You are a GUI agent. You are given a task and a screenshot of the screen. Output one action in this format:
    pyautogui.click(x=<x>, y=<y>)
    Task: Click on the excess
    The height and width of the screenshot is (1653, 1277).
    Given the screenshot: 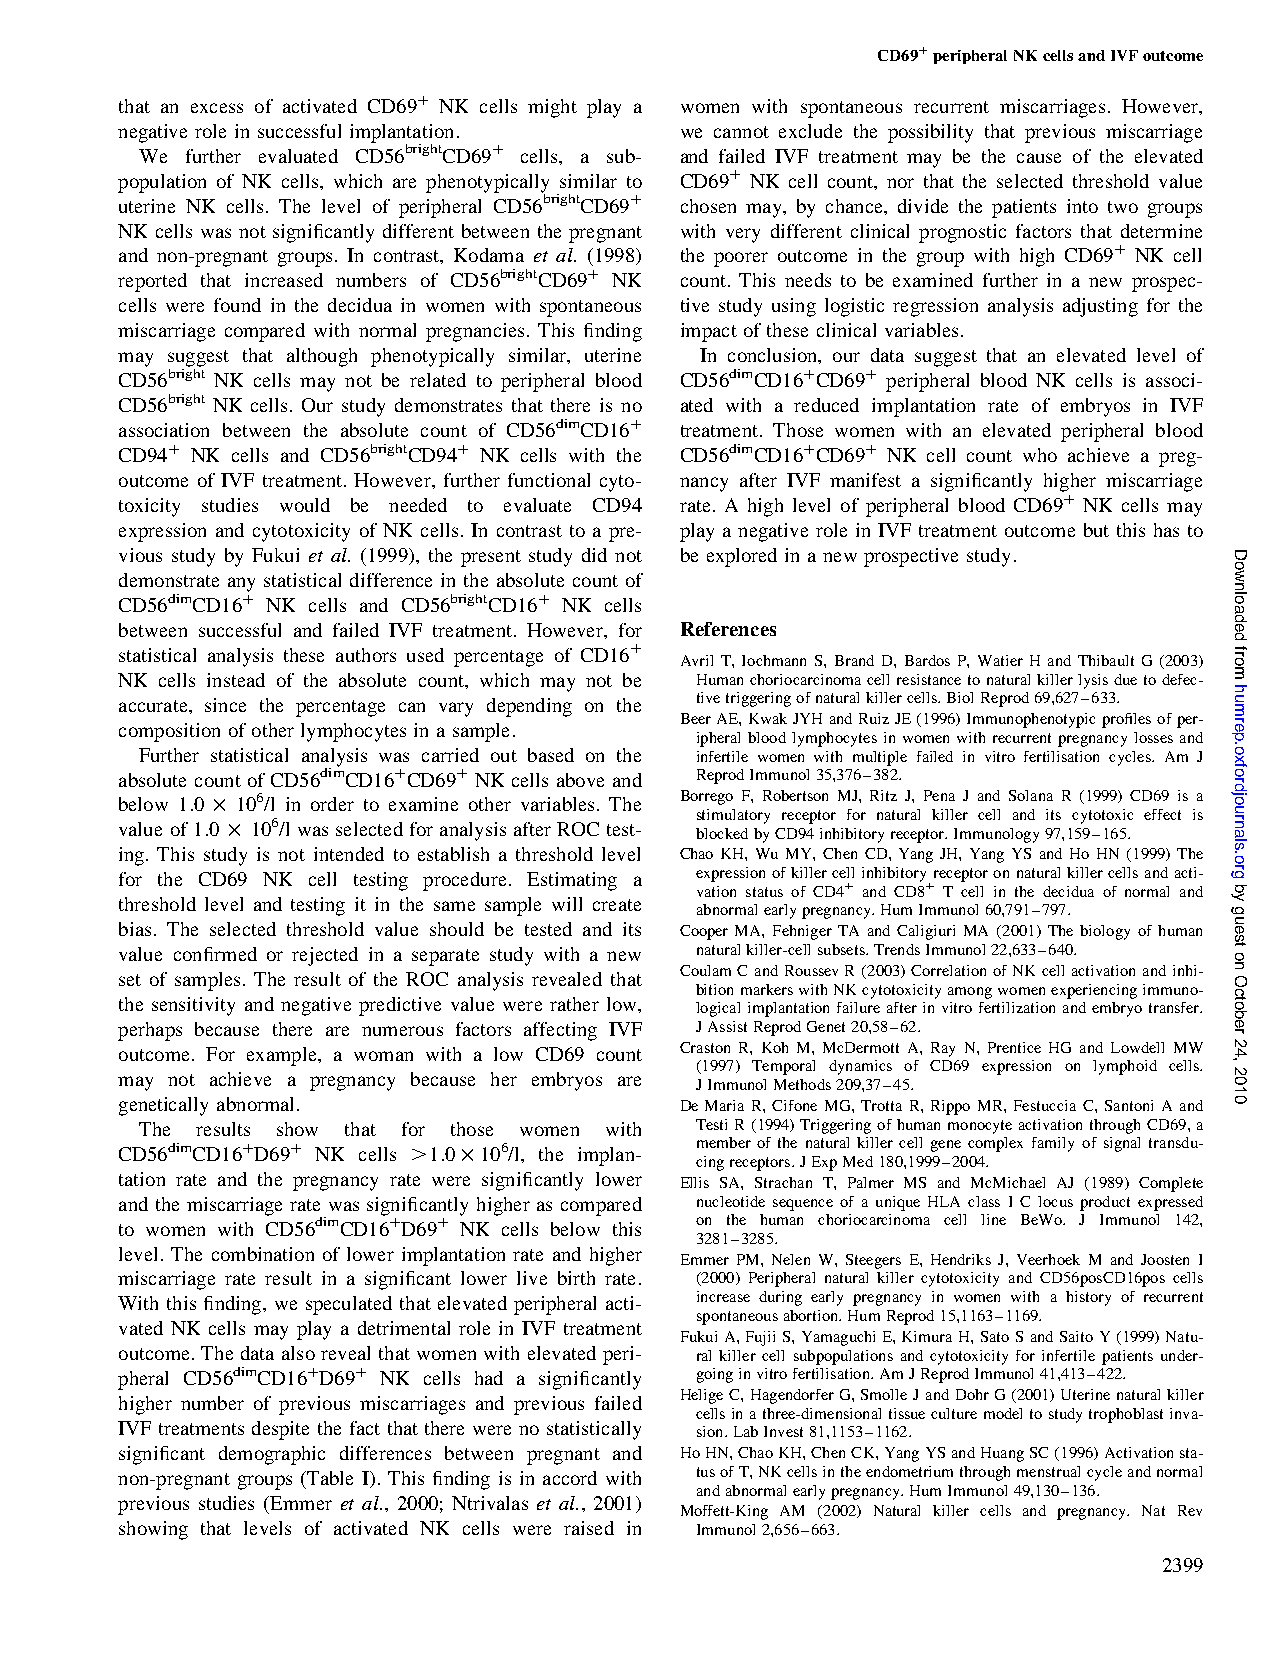 What is the action you would take?
    pyautogui.click(x=217, y=108)
